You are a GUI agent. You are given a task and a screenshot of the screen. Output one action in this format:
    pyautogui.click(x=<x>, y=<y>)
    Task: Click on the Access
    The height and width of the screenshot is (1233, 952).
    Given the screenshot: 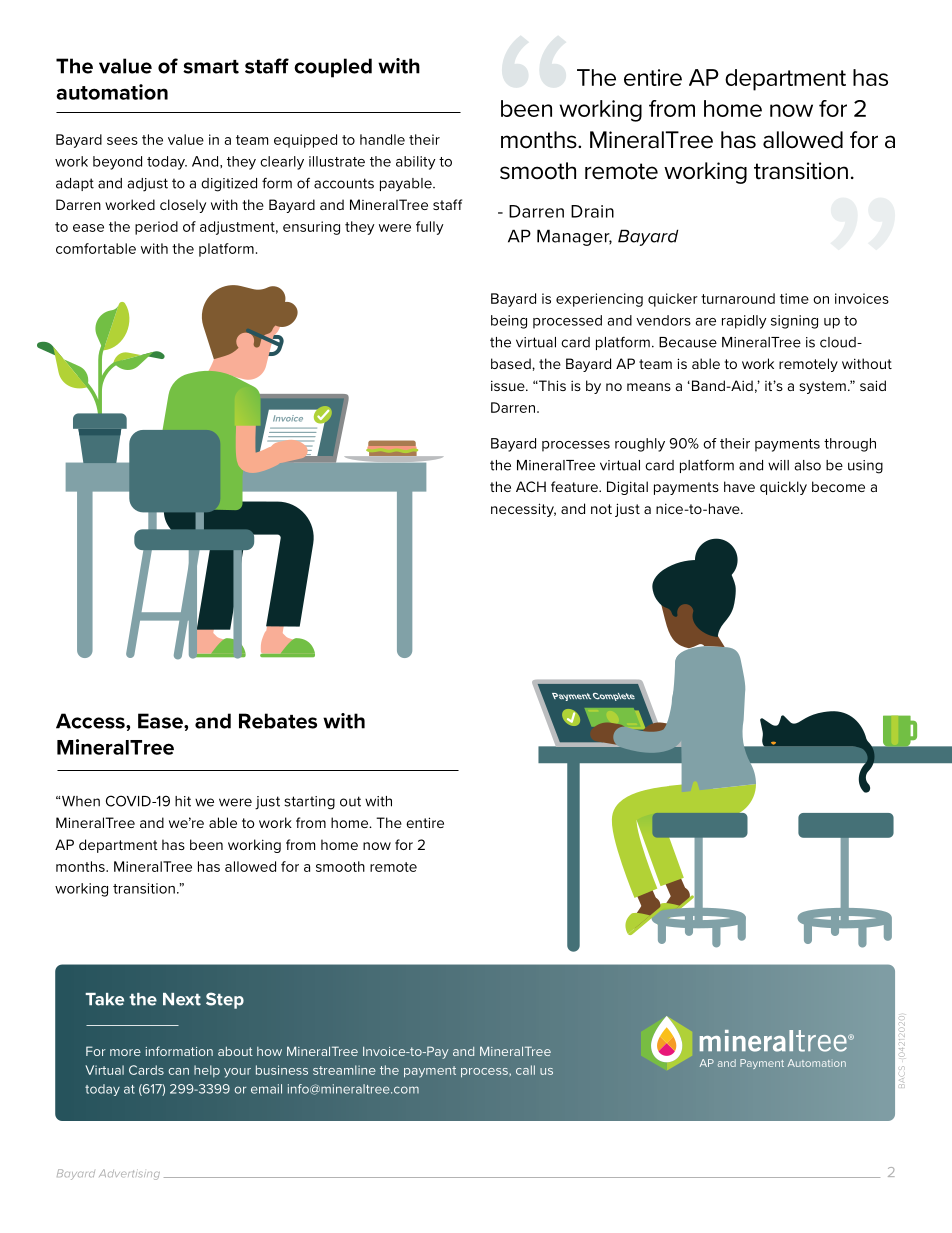 What is the action you would take?
    pyautogui.click(x=91, y=721)
